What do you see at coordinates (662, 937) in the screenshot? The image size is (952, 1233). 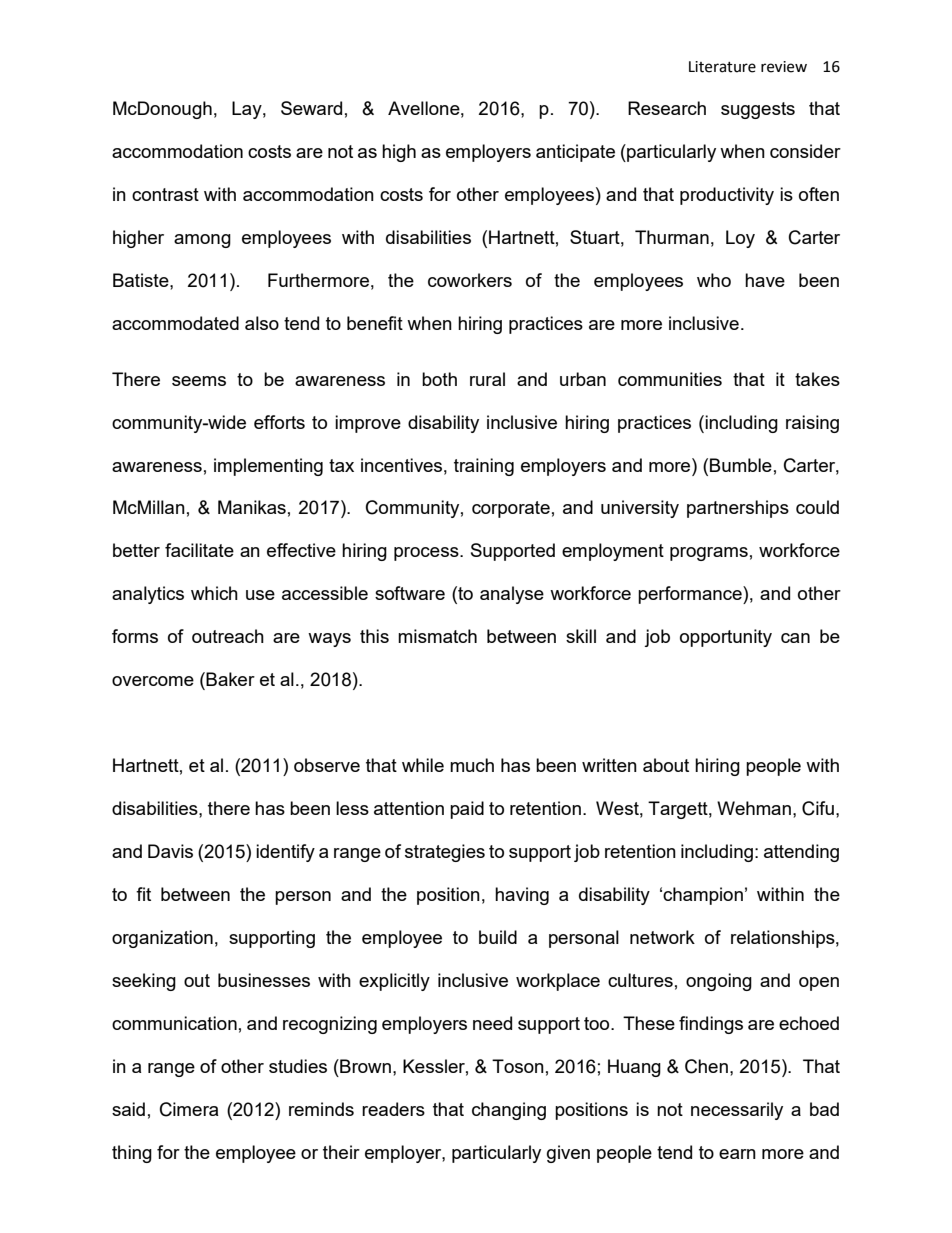 I see `network` at bounding box center [662, 937].
